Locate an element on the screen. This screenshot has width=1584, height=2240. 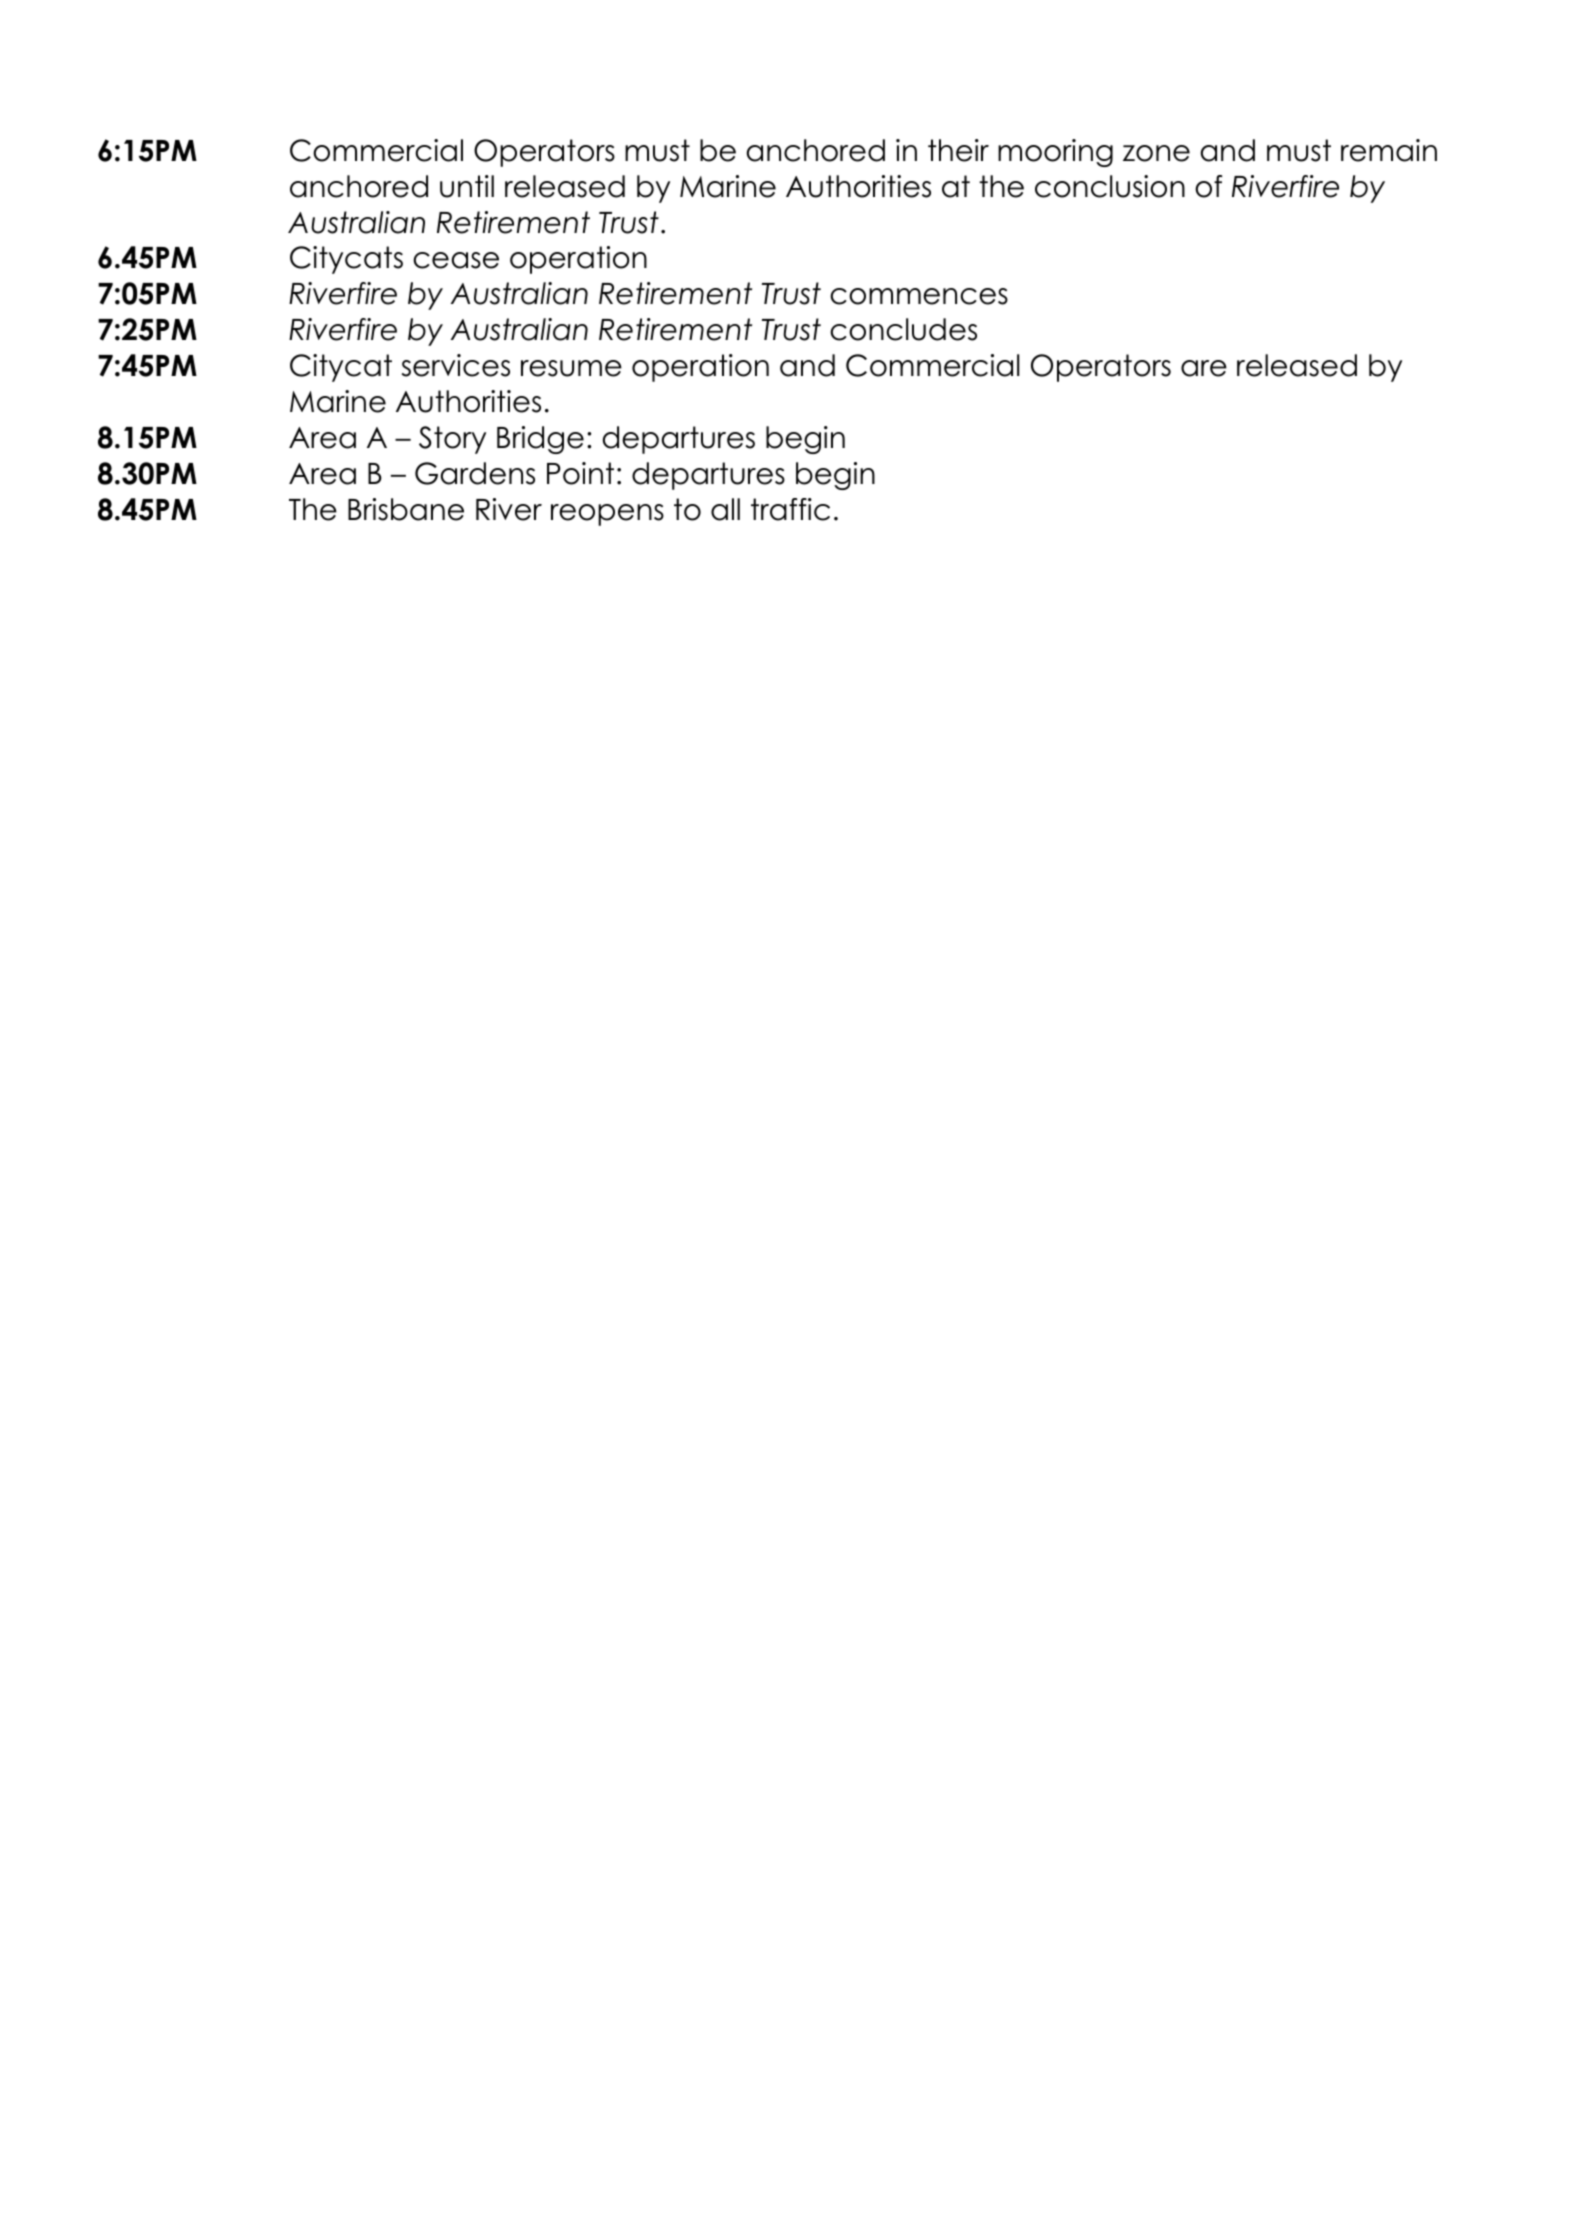
zone is located at coordinates (1156, 153).
